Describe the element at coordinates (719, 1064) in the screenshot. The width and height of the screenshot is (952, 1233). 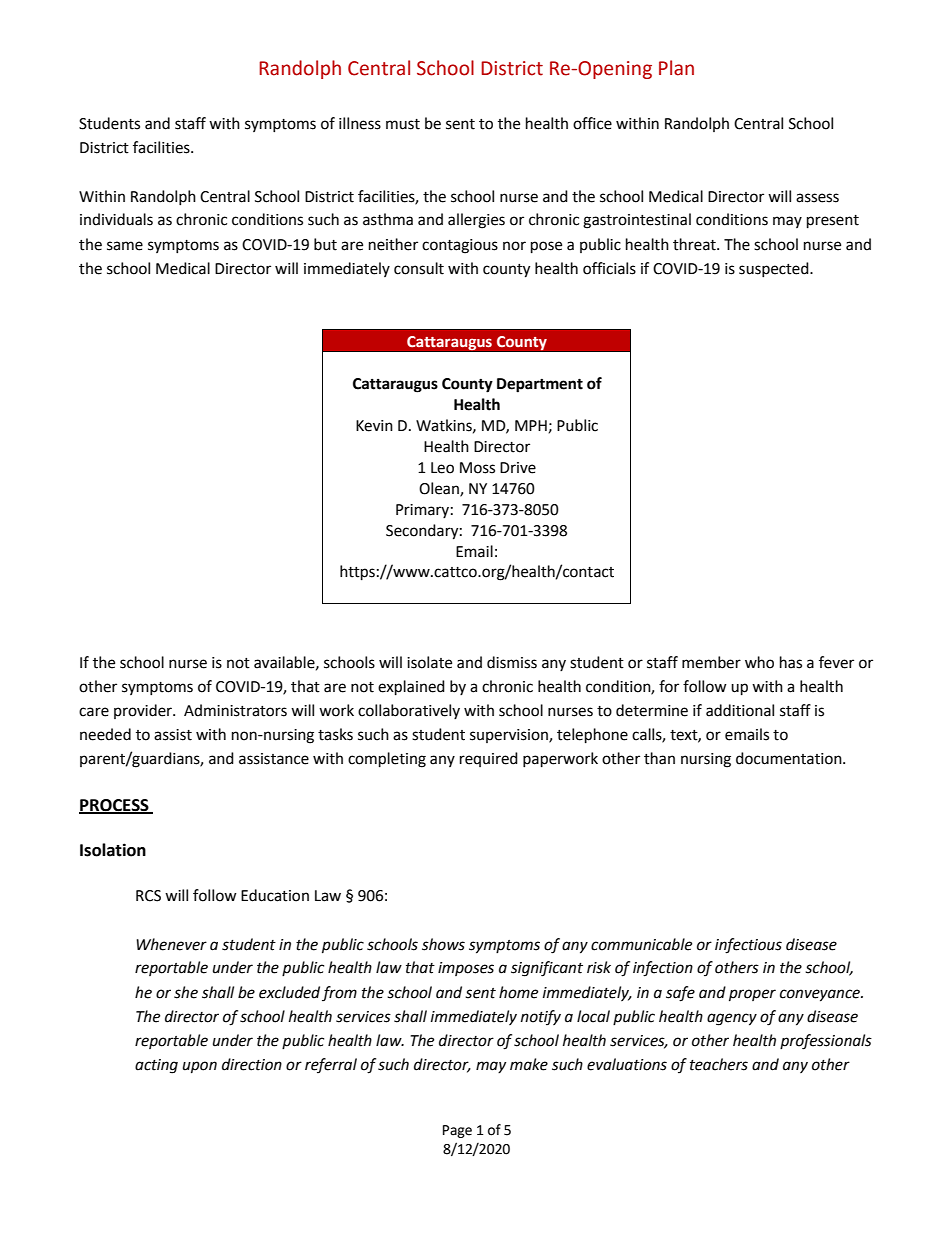
I see `teachers` at that location.
